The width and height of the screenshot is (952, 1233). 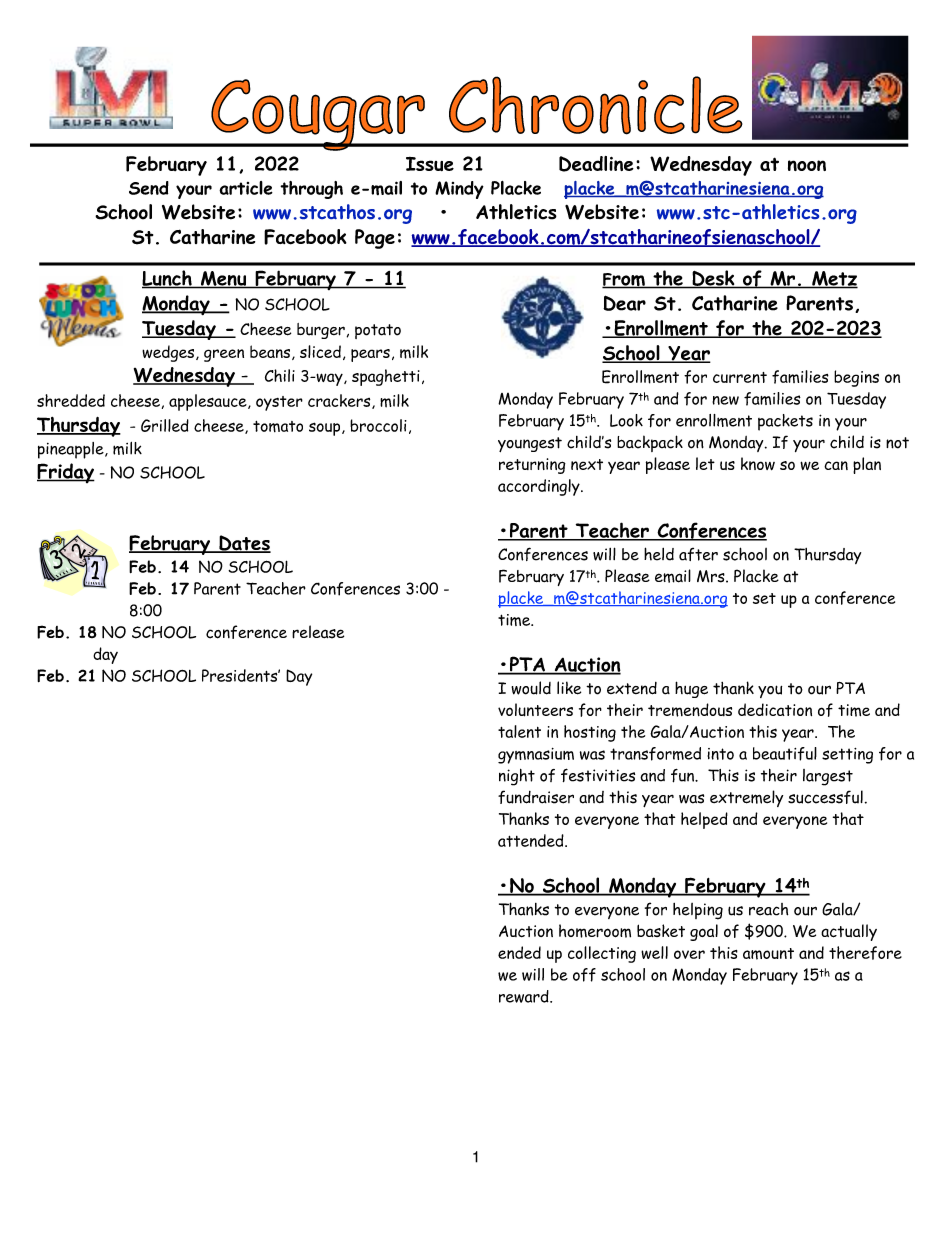 What do you see at coordinates (584, 975) in the screenshot?
I see `off` at bounding box center [584, 975].
